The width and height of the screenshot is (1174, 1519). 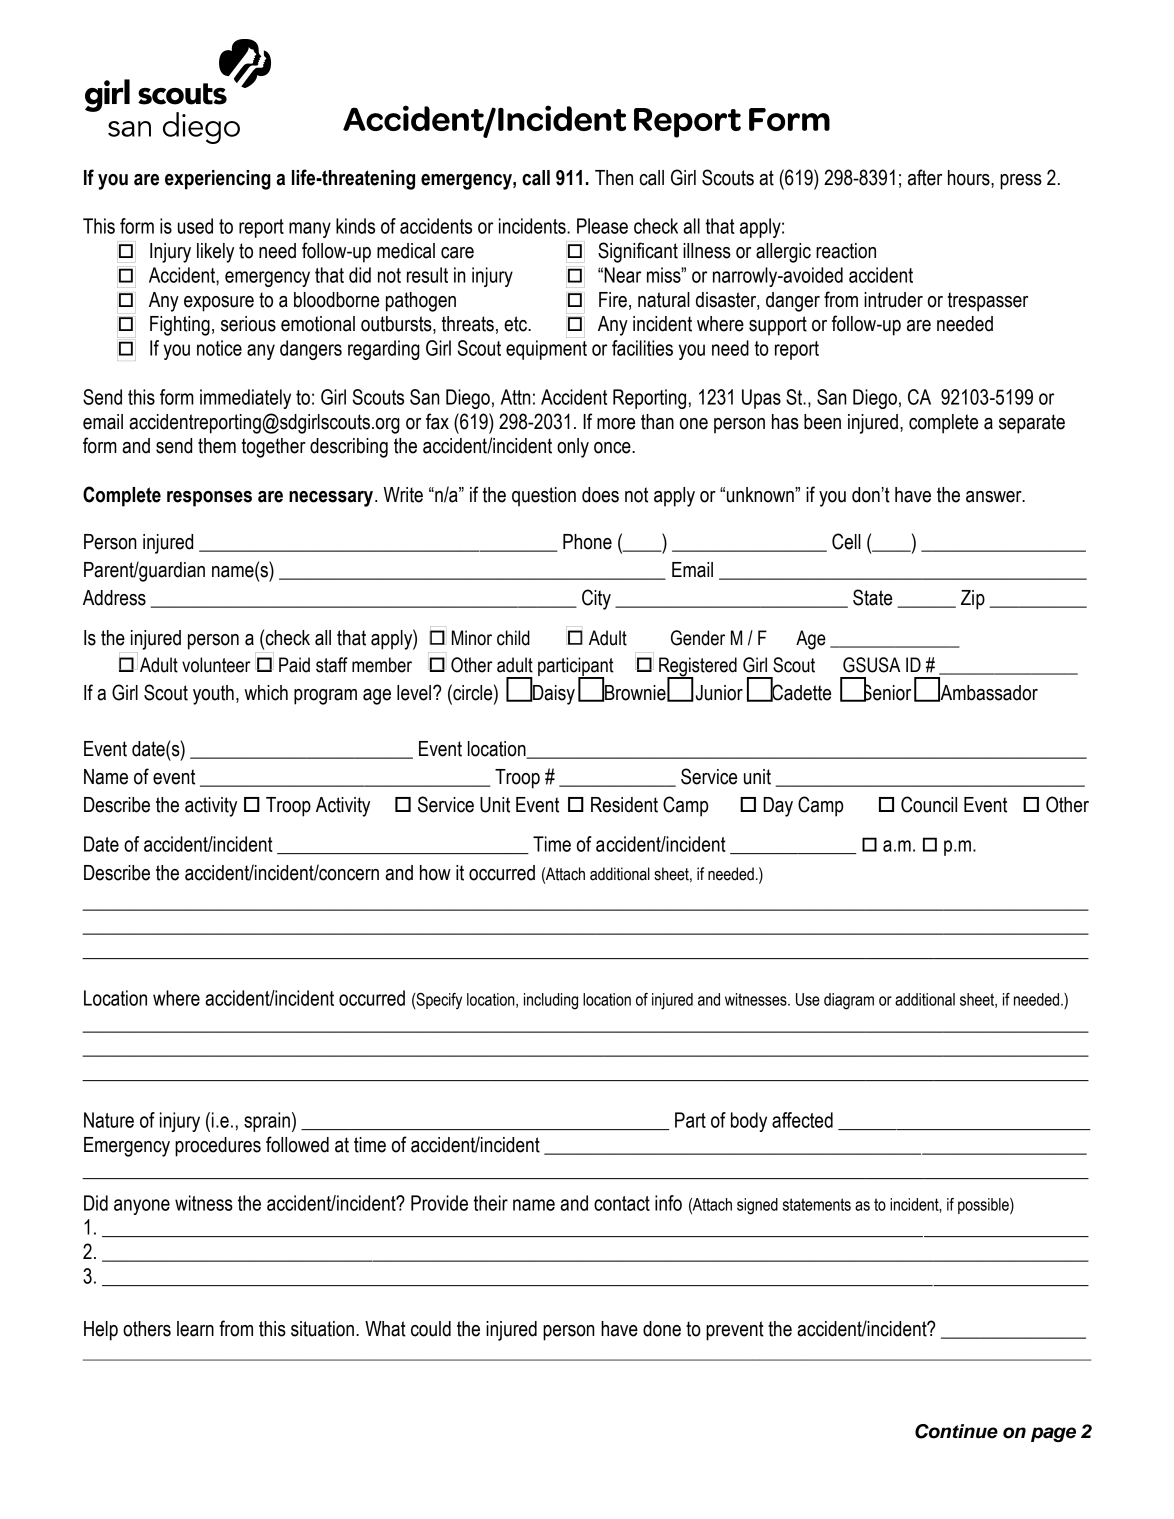 I want to click on answer, so click(x=995, y=497).
